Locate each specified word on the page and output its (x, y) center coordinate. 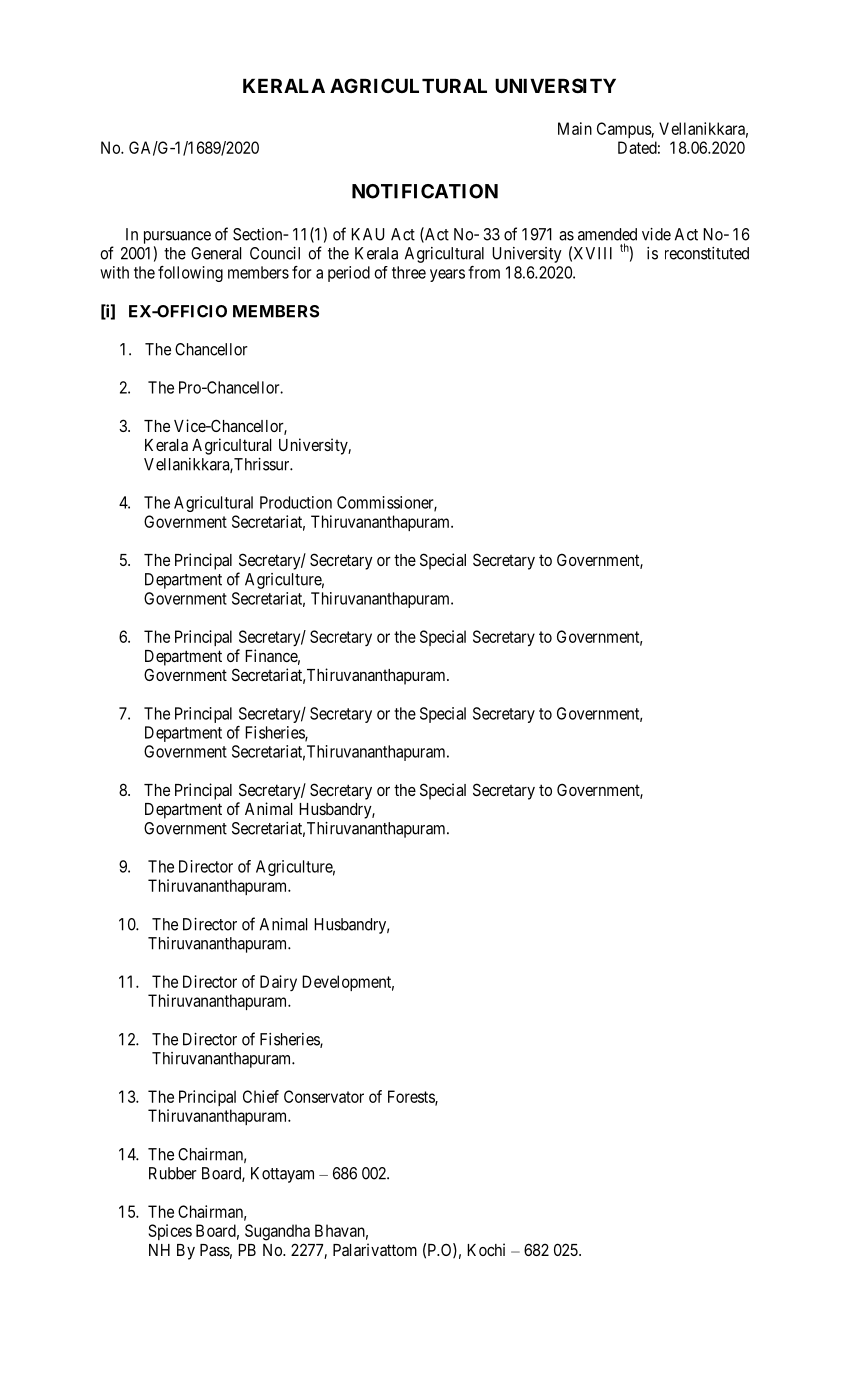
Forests (412, 1097)
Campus (624, 130)
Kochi (486, 1249)
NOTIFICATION (425, 191)
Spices (170, 1232)
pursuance (177, 237)
